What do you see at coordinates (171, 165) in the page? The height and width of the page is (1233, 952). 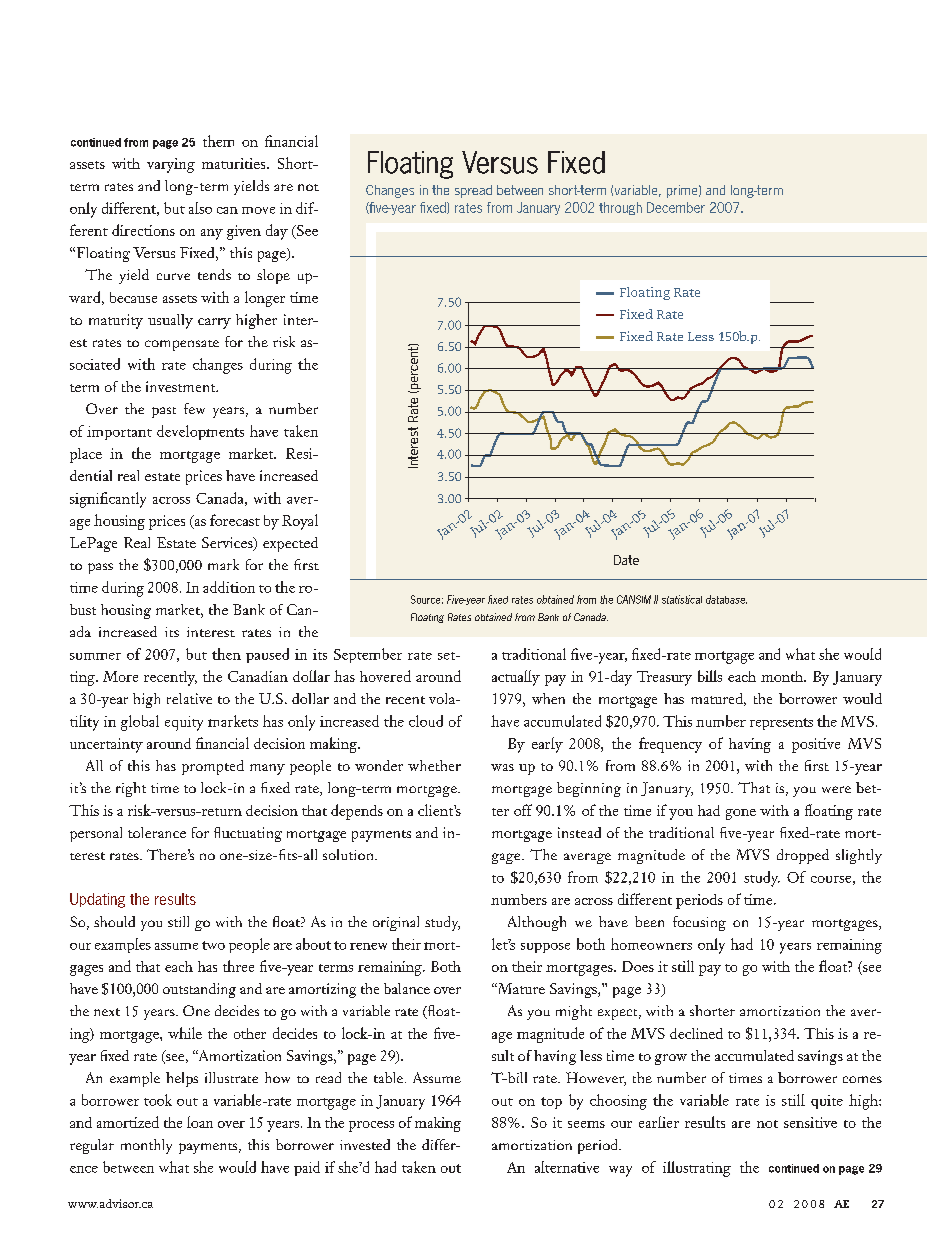 I see `varying` at bounding box center [171, 165].
